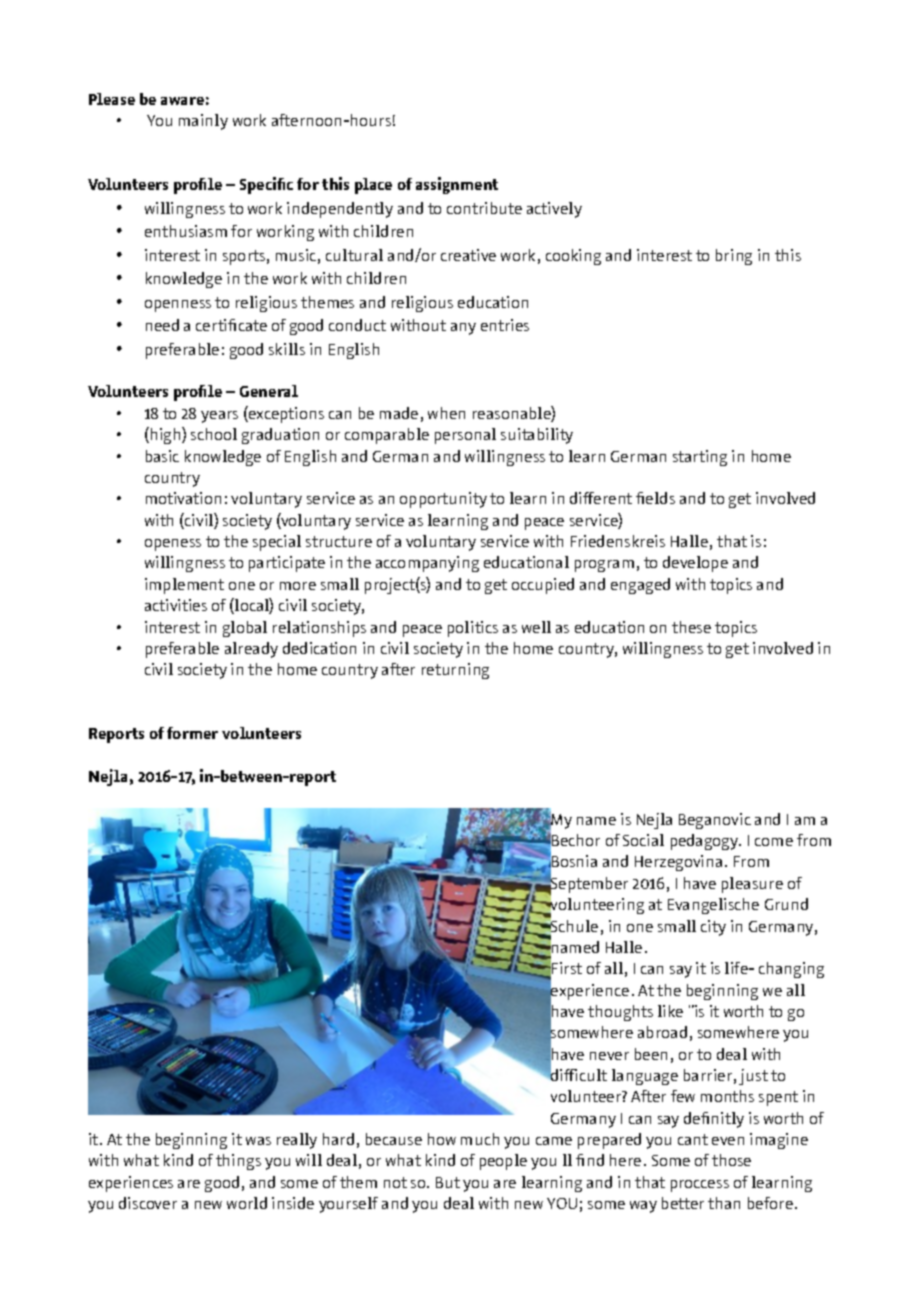  What do you see at coordinates (691, 627) in the document?
I see `these` at bounding box center [691, 627].
